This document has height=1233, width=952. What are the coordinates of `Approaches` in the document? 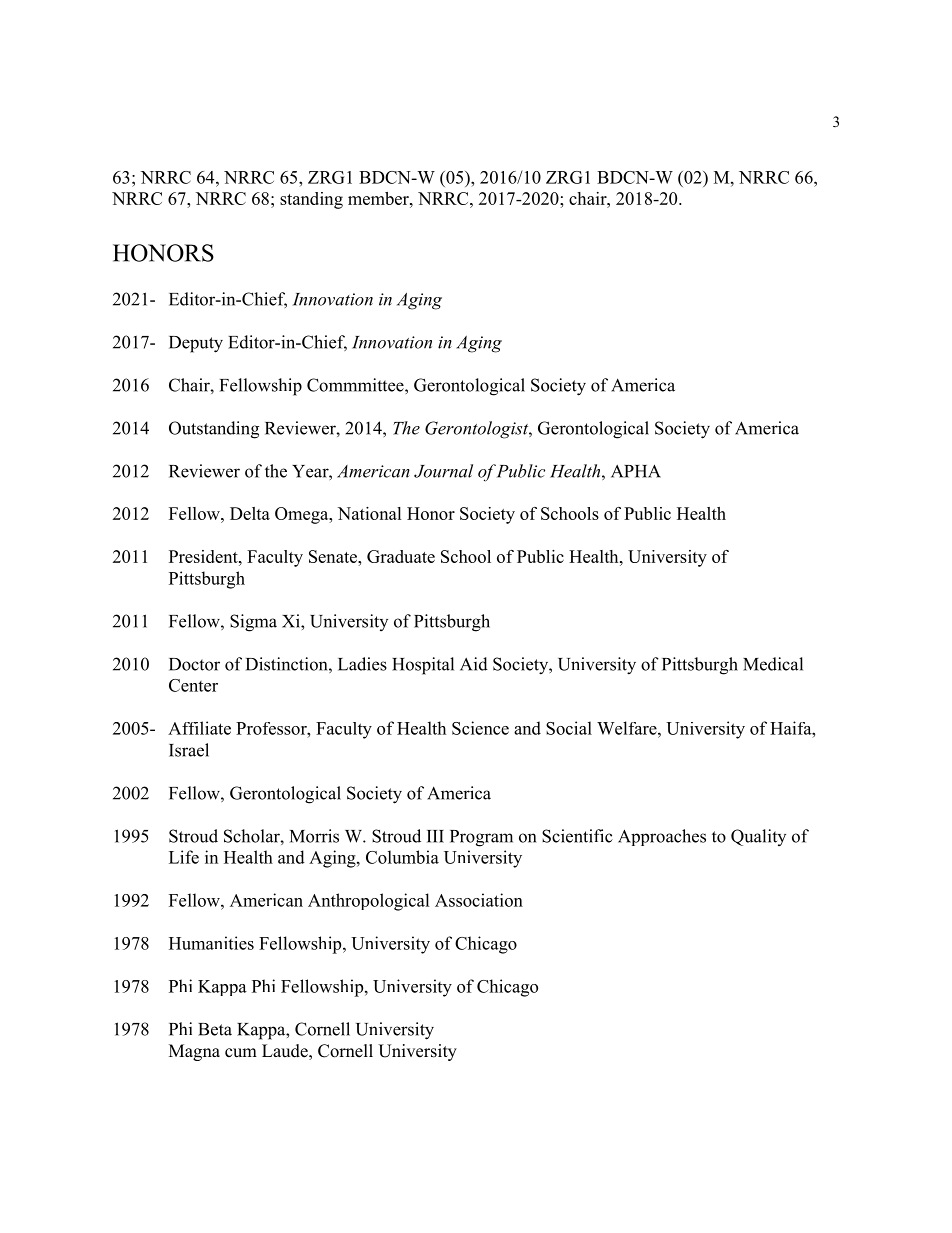 It's located at (662, 837).
